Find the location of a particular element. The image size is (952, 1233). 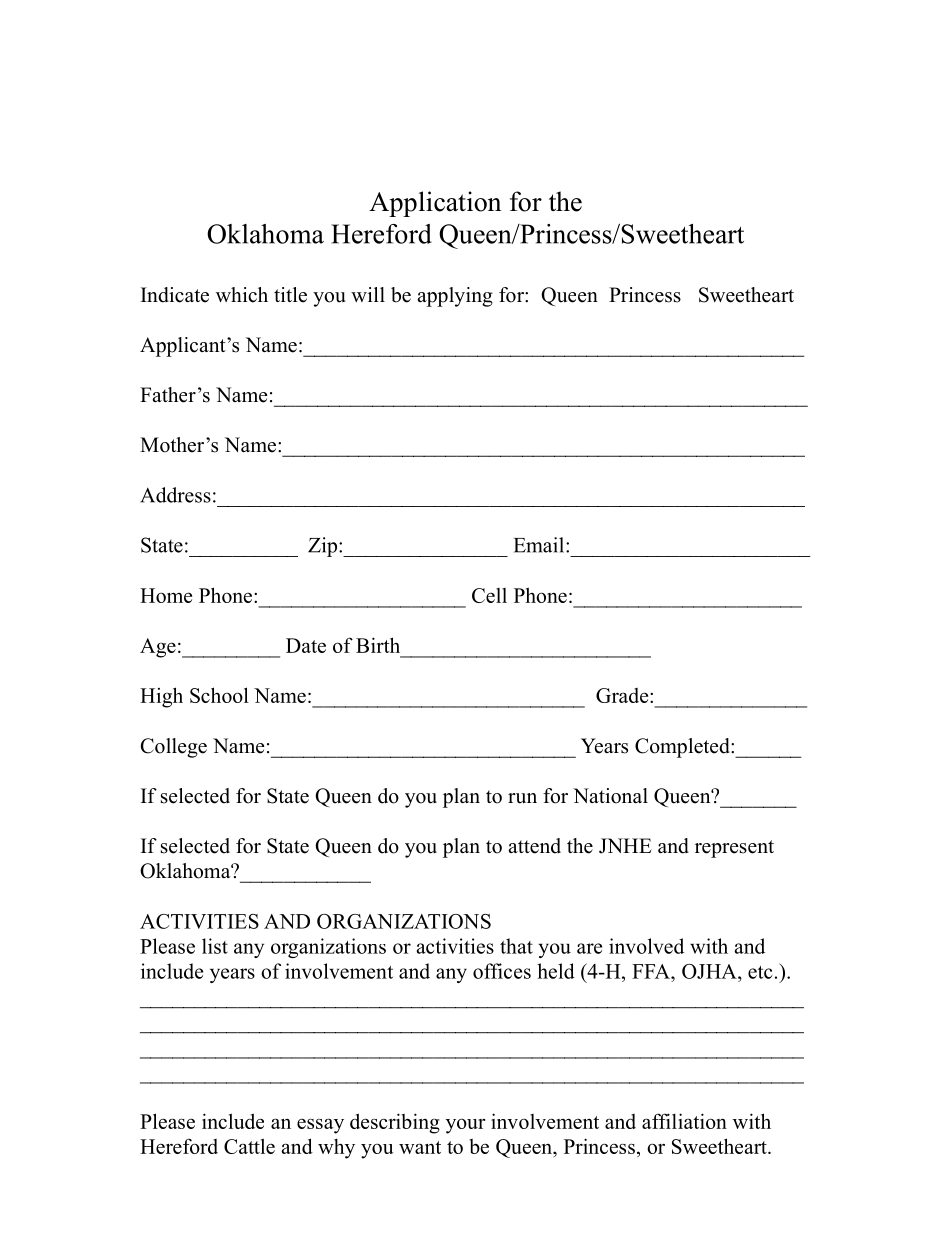

which is located at coordinates (242, 295).
